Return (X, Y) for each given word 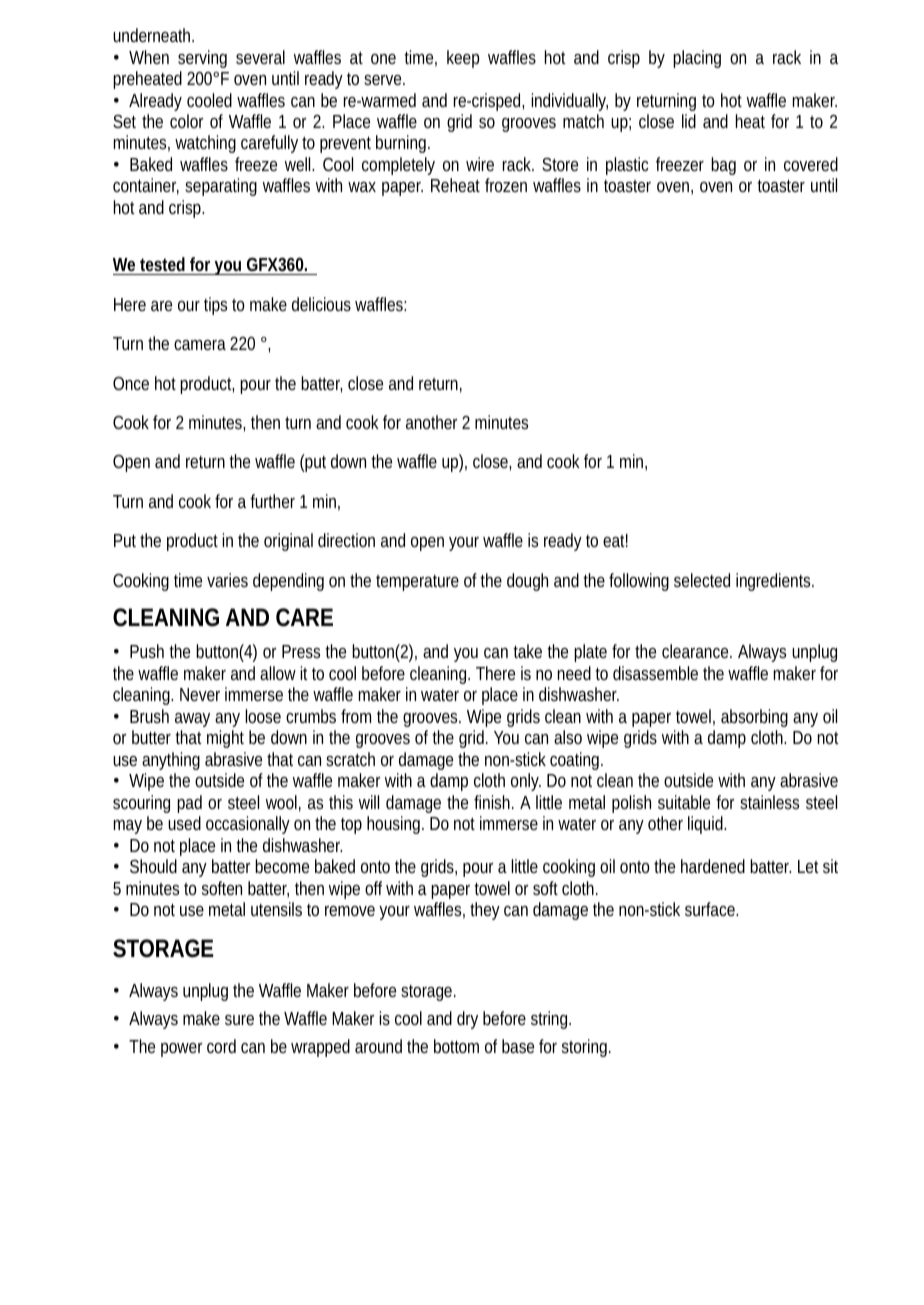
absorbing (754, 718)
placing (697, 59)
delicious (321, 304)
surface (711, 909)
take (527, 651)
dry (467, 1020)
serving (202, 59)
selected (702, 580)
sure (239, 1020)
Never (200, 694)
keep (463, 59)
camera (200, 345)
